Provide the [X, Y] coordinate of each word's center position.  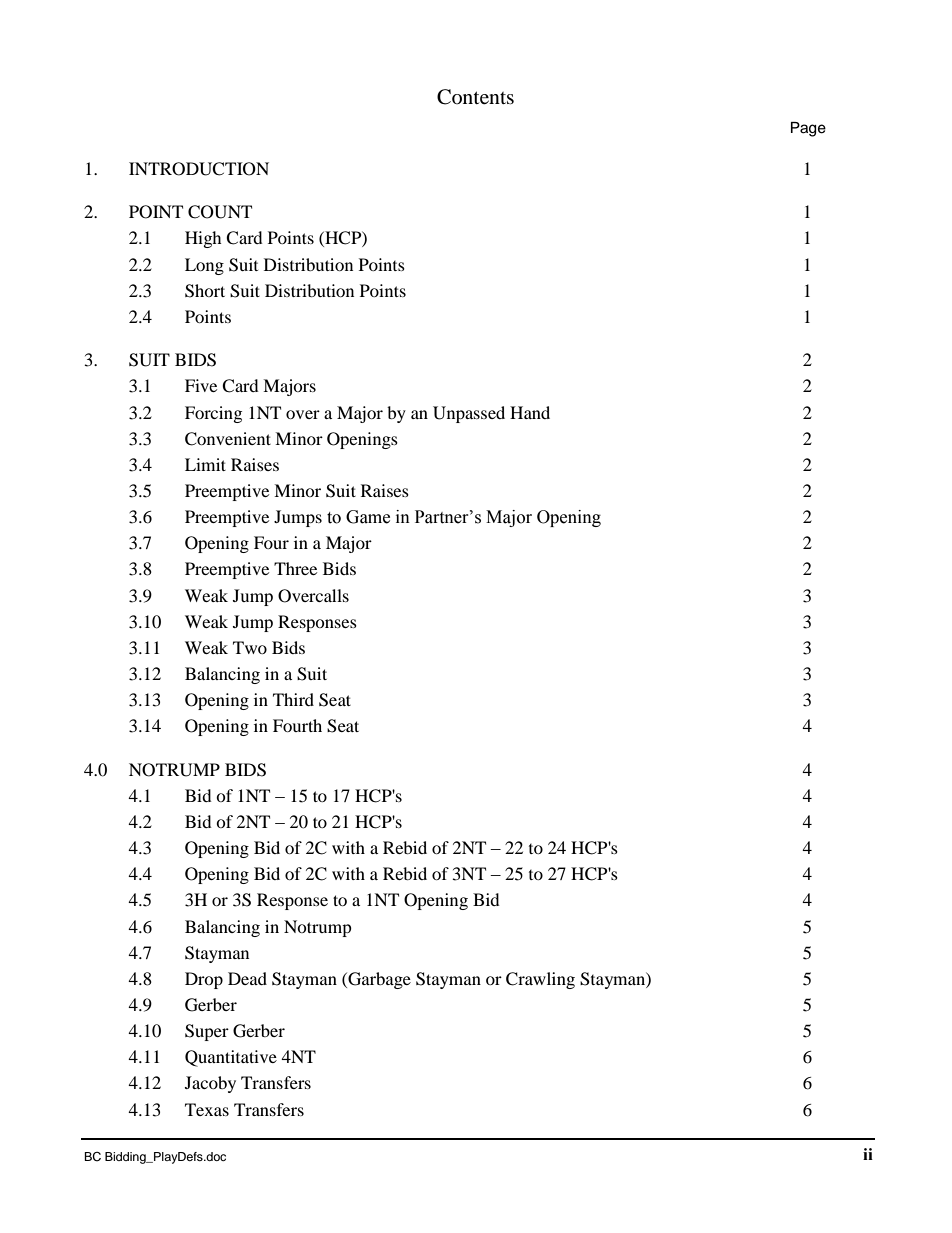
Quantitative [231, 1058]
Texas [207, 1109]
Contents [475, 97]
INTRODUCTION [199, 169]
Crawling [540, 980]
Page [808, 129]
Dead [247, 978]
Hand [530, 412]
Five [201, 385]
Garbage [378, 980]
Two [250, 647]
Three [295, 568]
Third [293, 699]
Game [368, 517]
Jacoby [210, 1084]
